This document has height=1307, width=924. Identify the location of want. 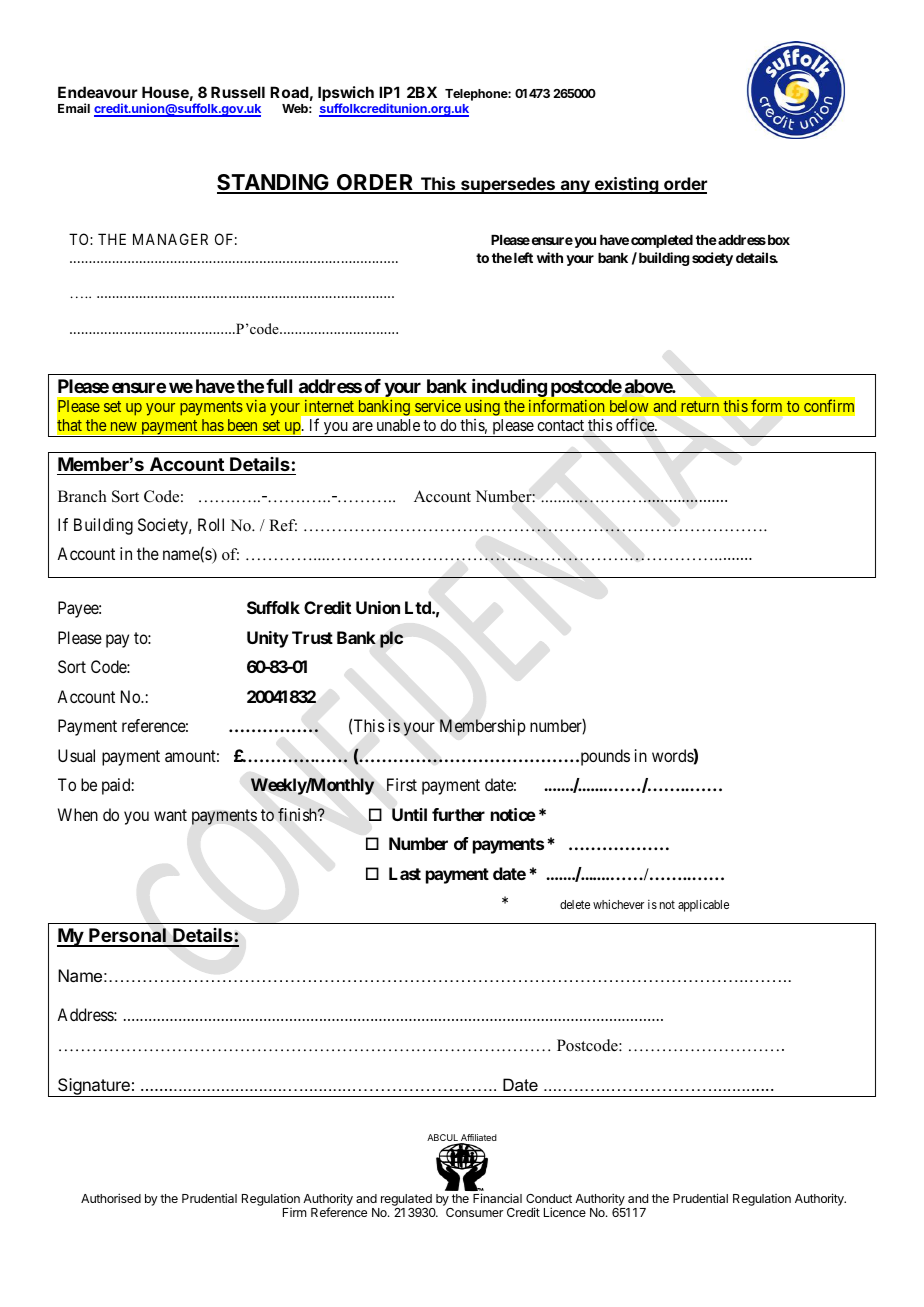
(170, 815).
